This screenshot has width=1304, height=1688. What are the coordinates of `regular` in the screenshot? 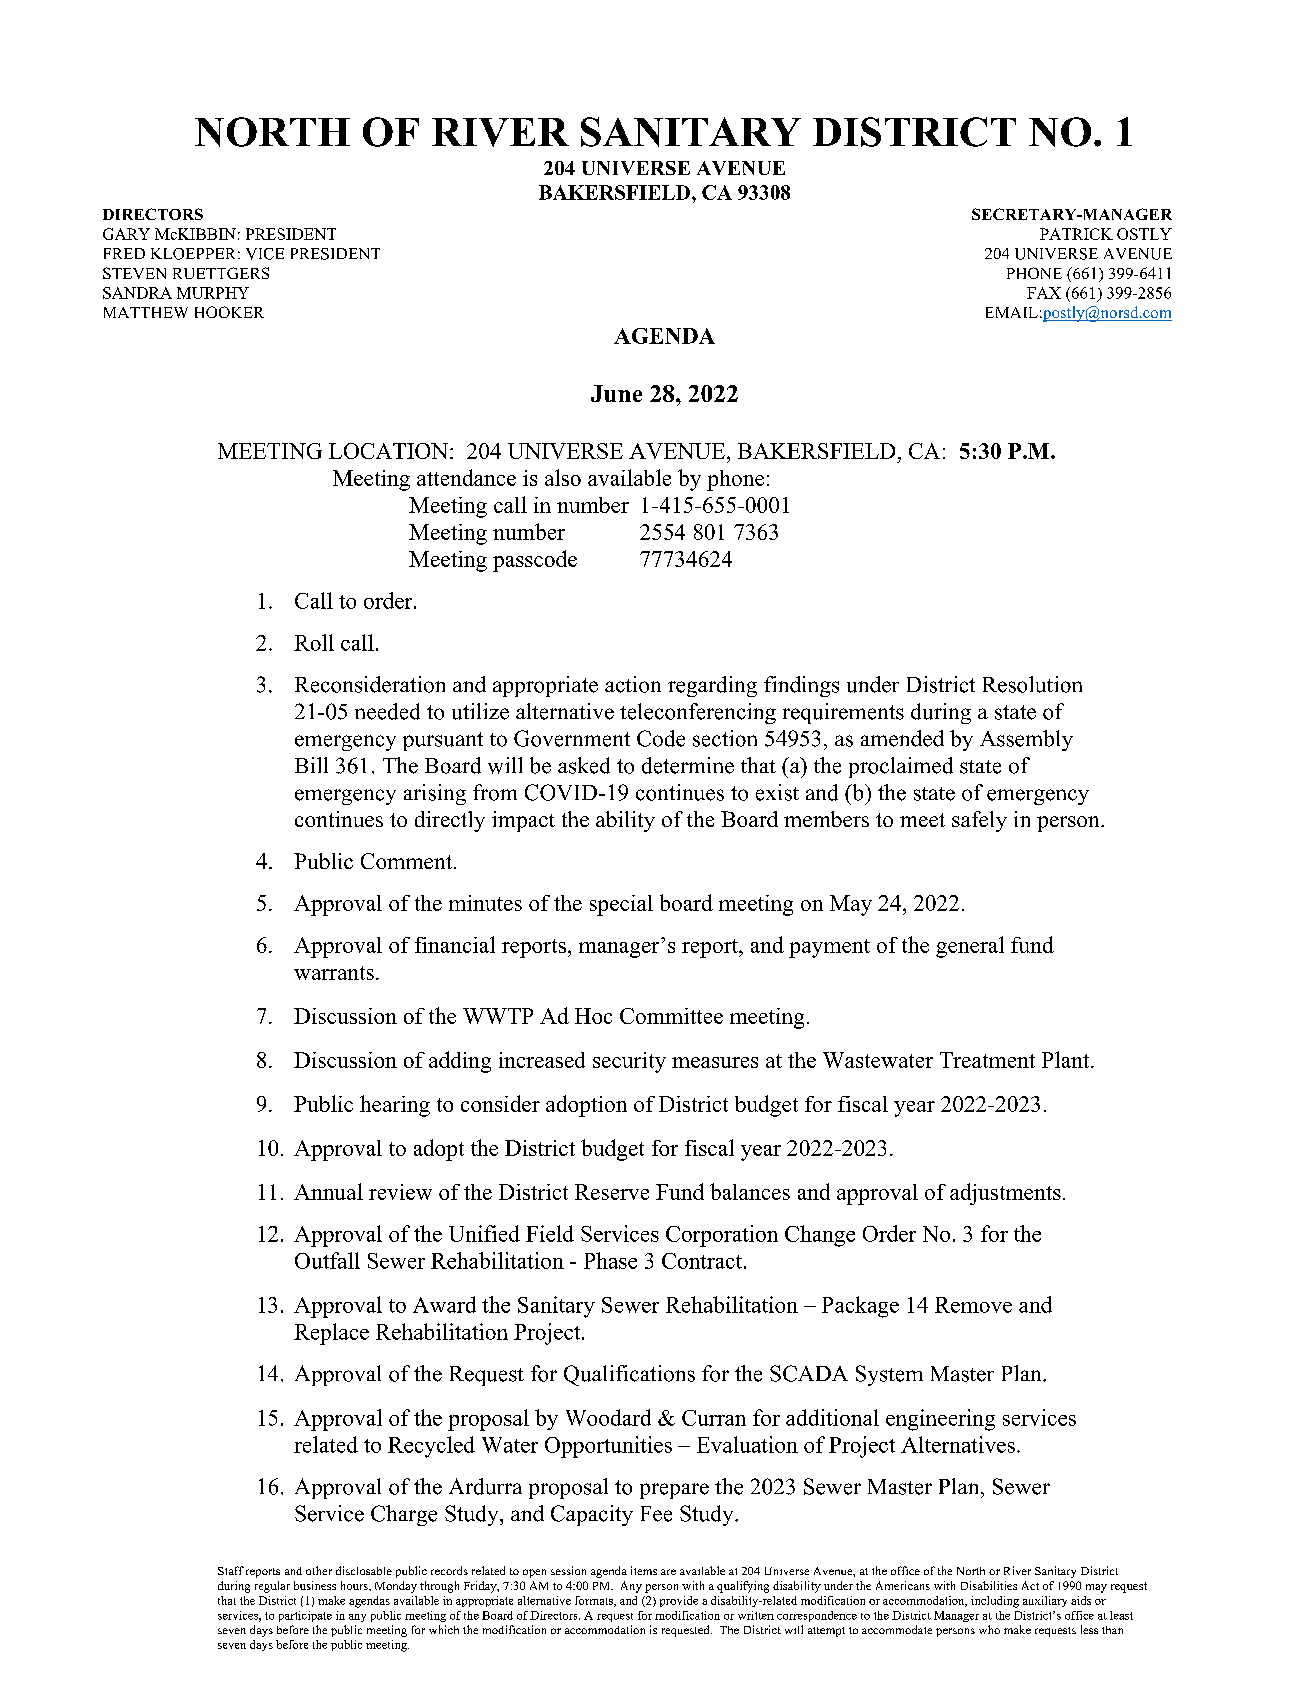 It's located at (272, 1587).
